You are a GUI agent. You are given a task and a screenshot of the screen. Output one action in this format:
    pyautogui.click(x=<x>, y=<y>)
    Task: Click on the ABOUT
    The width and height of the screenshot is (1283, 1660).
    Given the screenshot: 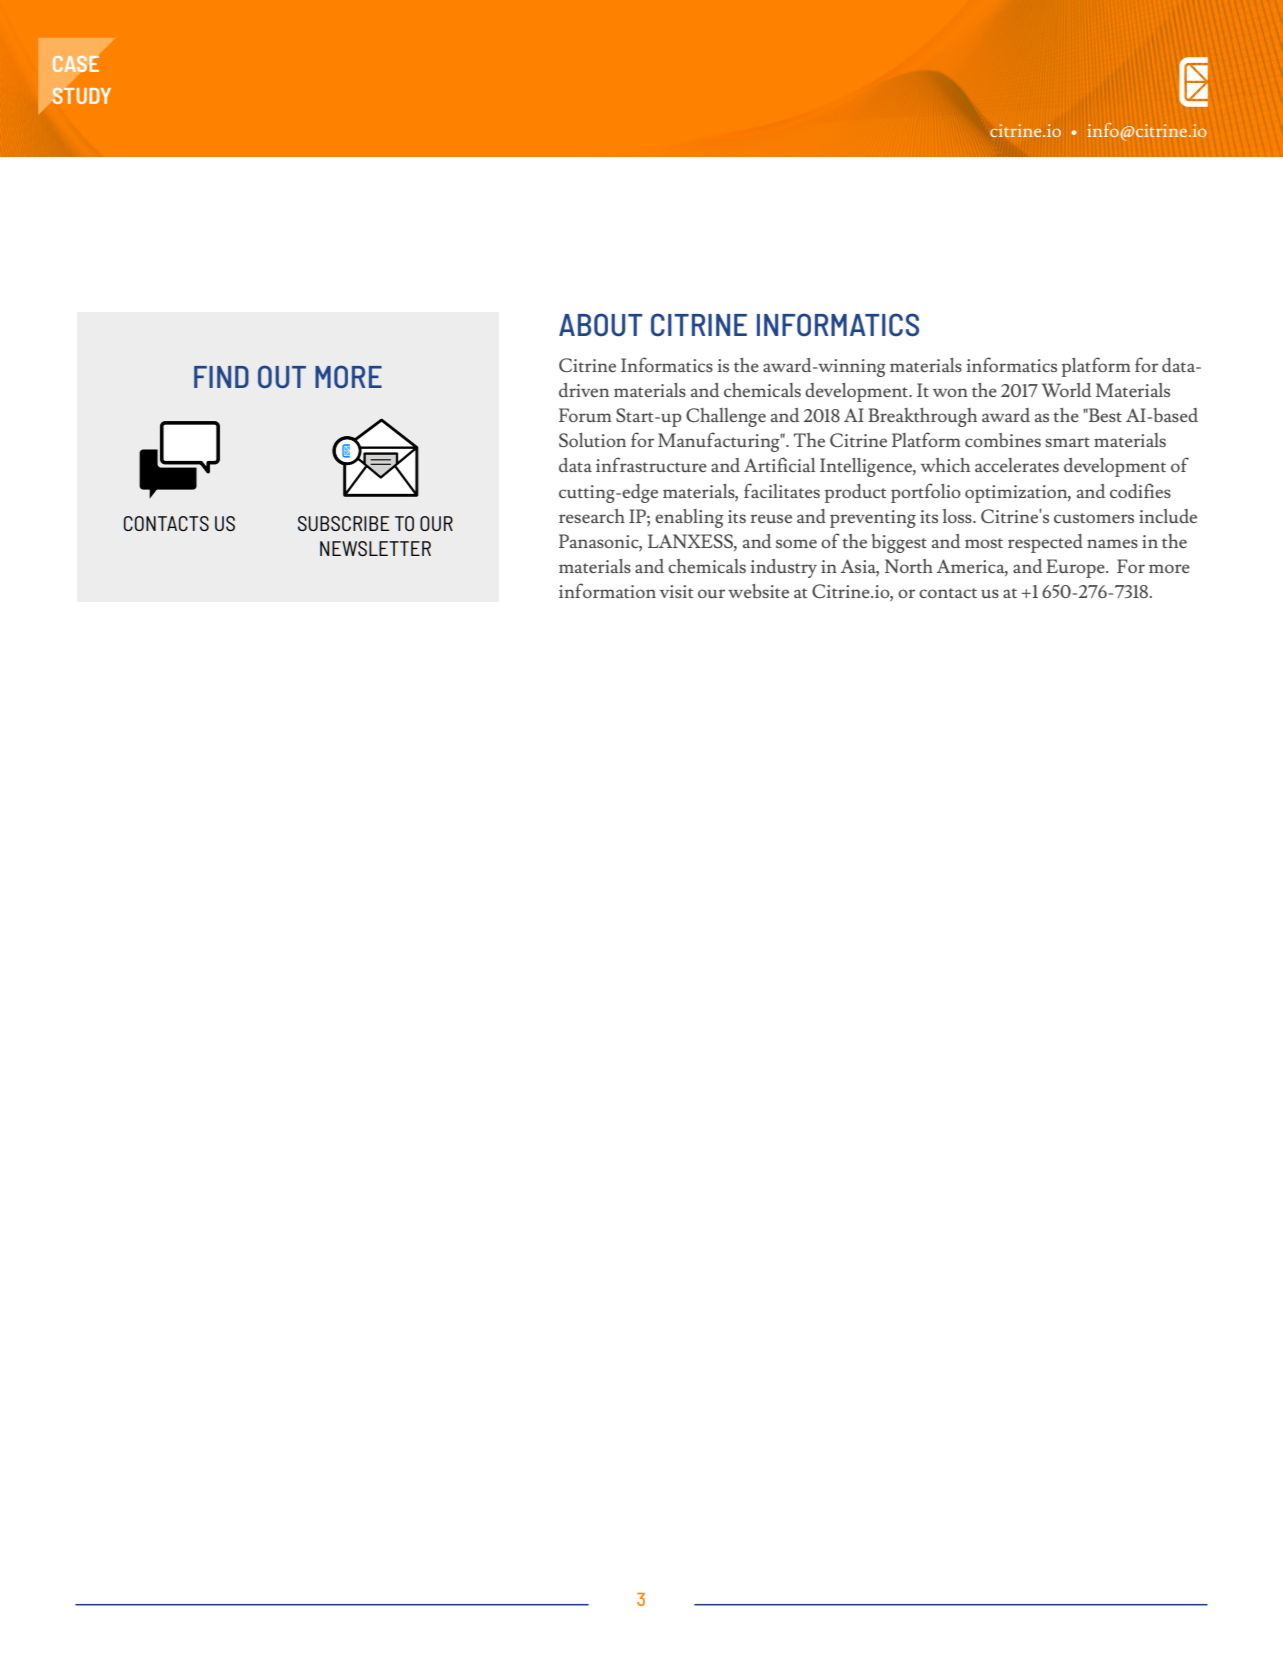 What is the action you would take?
    pyautogui.click(x=601, y=324)
